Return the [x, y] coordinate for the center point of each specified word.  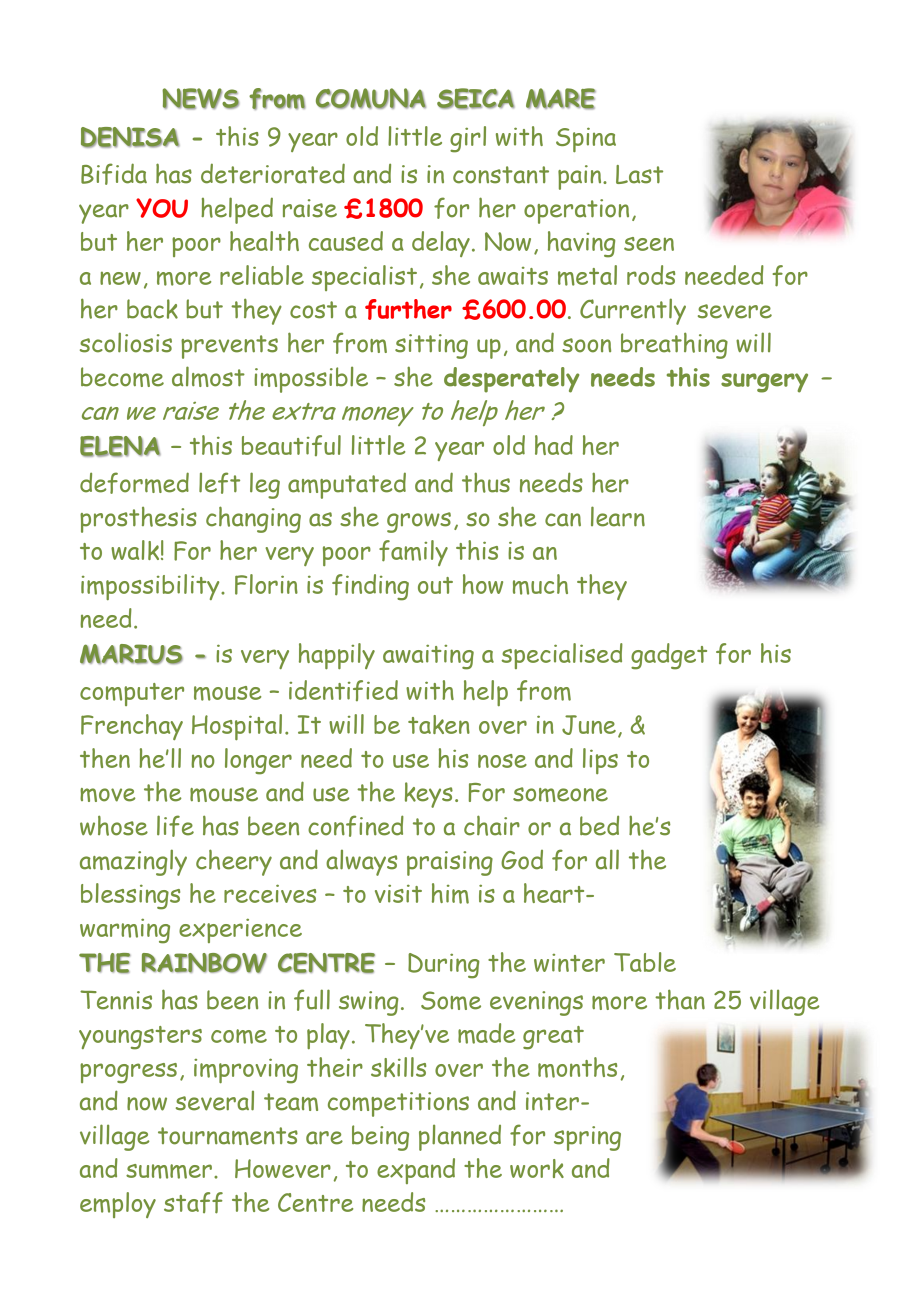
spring [587, 1138]
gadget [669, 656]
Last [639, 174]
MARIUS [131, 654]
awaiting [428, 657]
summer [169, 1171]
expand [416, 1171]
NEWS [200, 99]
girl [468, 139]
